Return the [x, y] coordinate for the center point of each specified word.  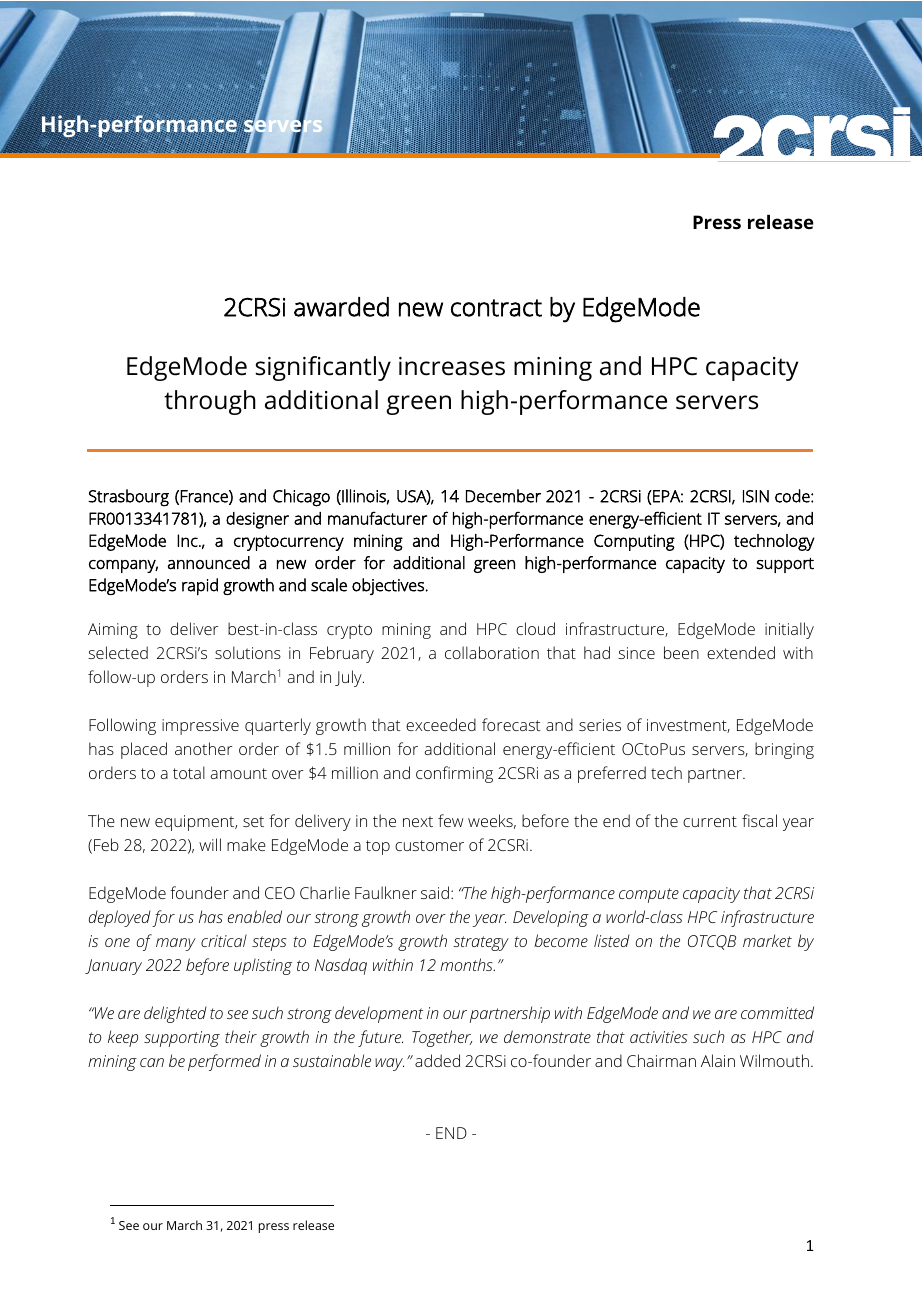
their [241, 1036]
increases [452, 366]
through [210, 402]
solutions [248, 652]
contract [496, 308]
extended [741, 652]
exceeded [441, 724]
